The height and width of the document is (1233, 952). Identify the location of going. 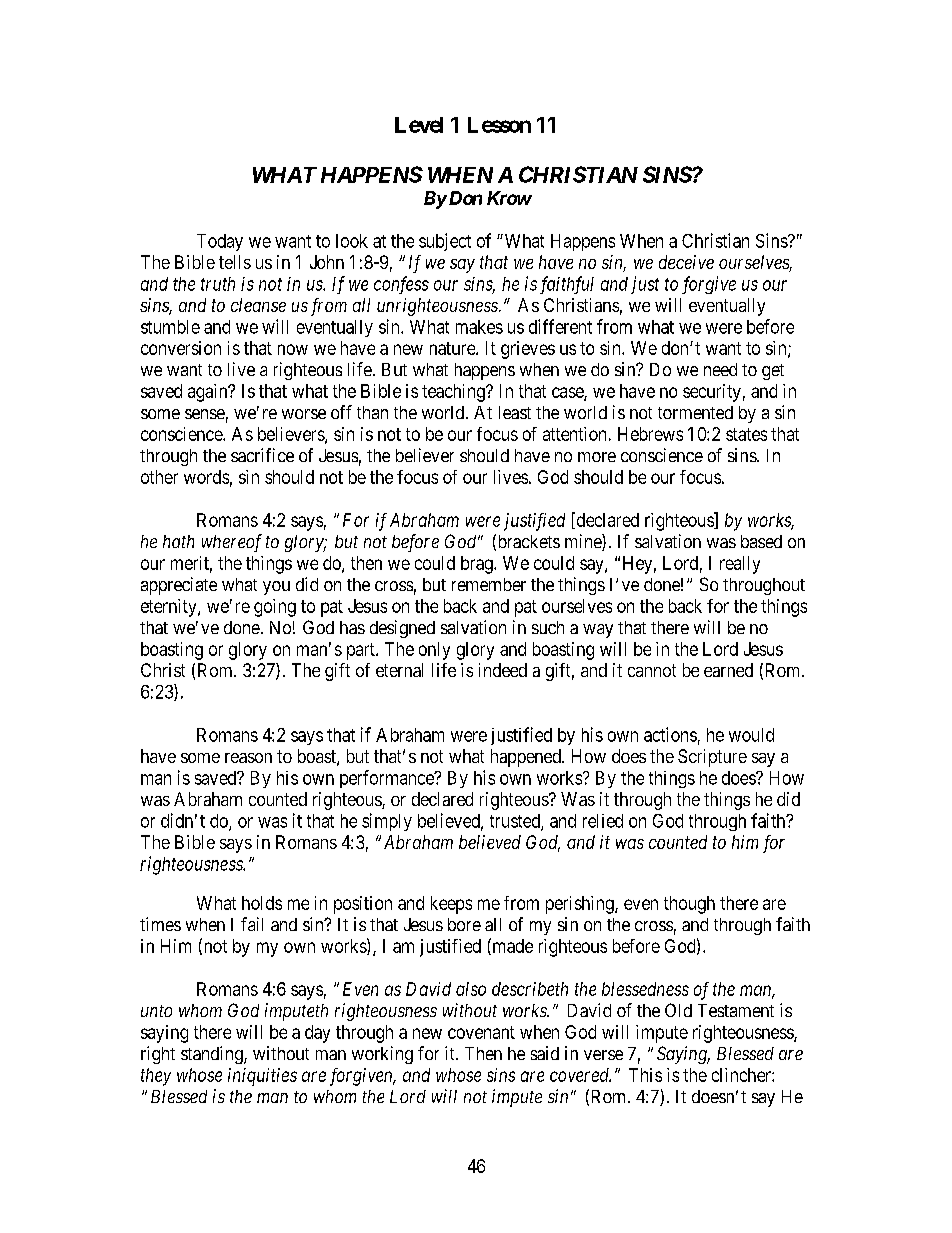
(275, 608).
